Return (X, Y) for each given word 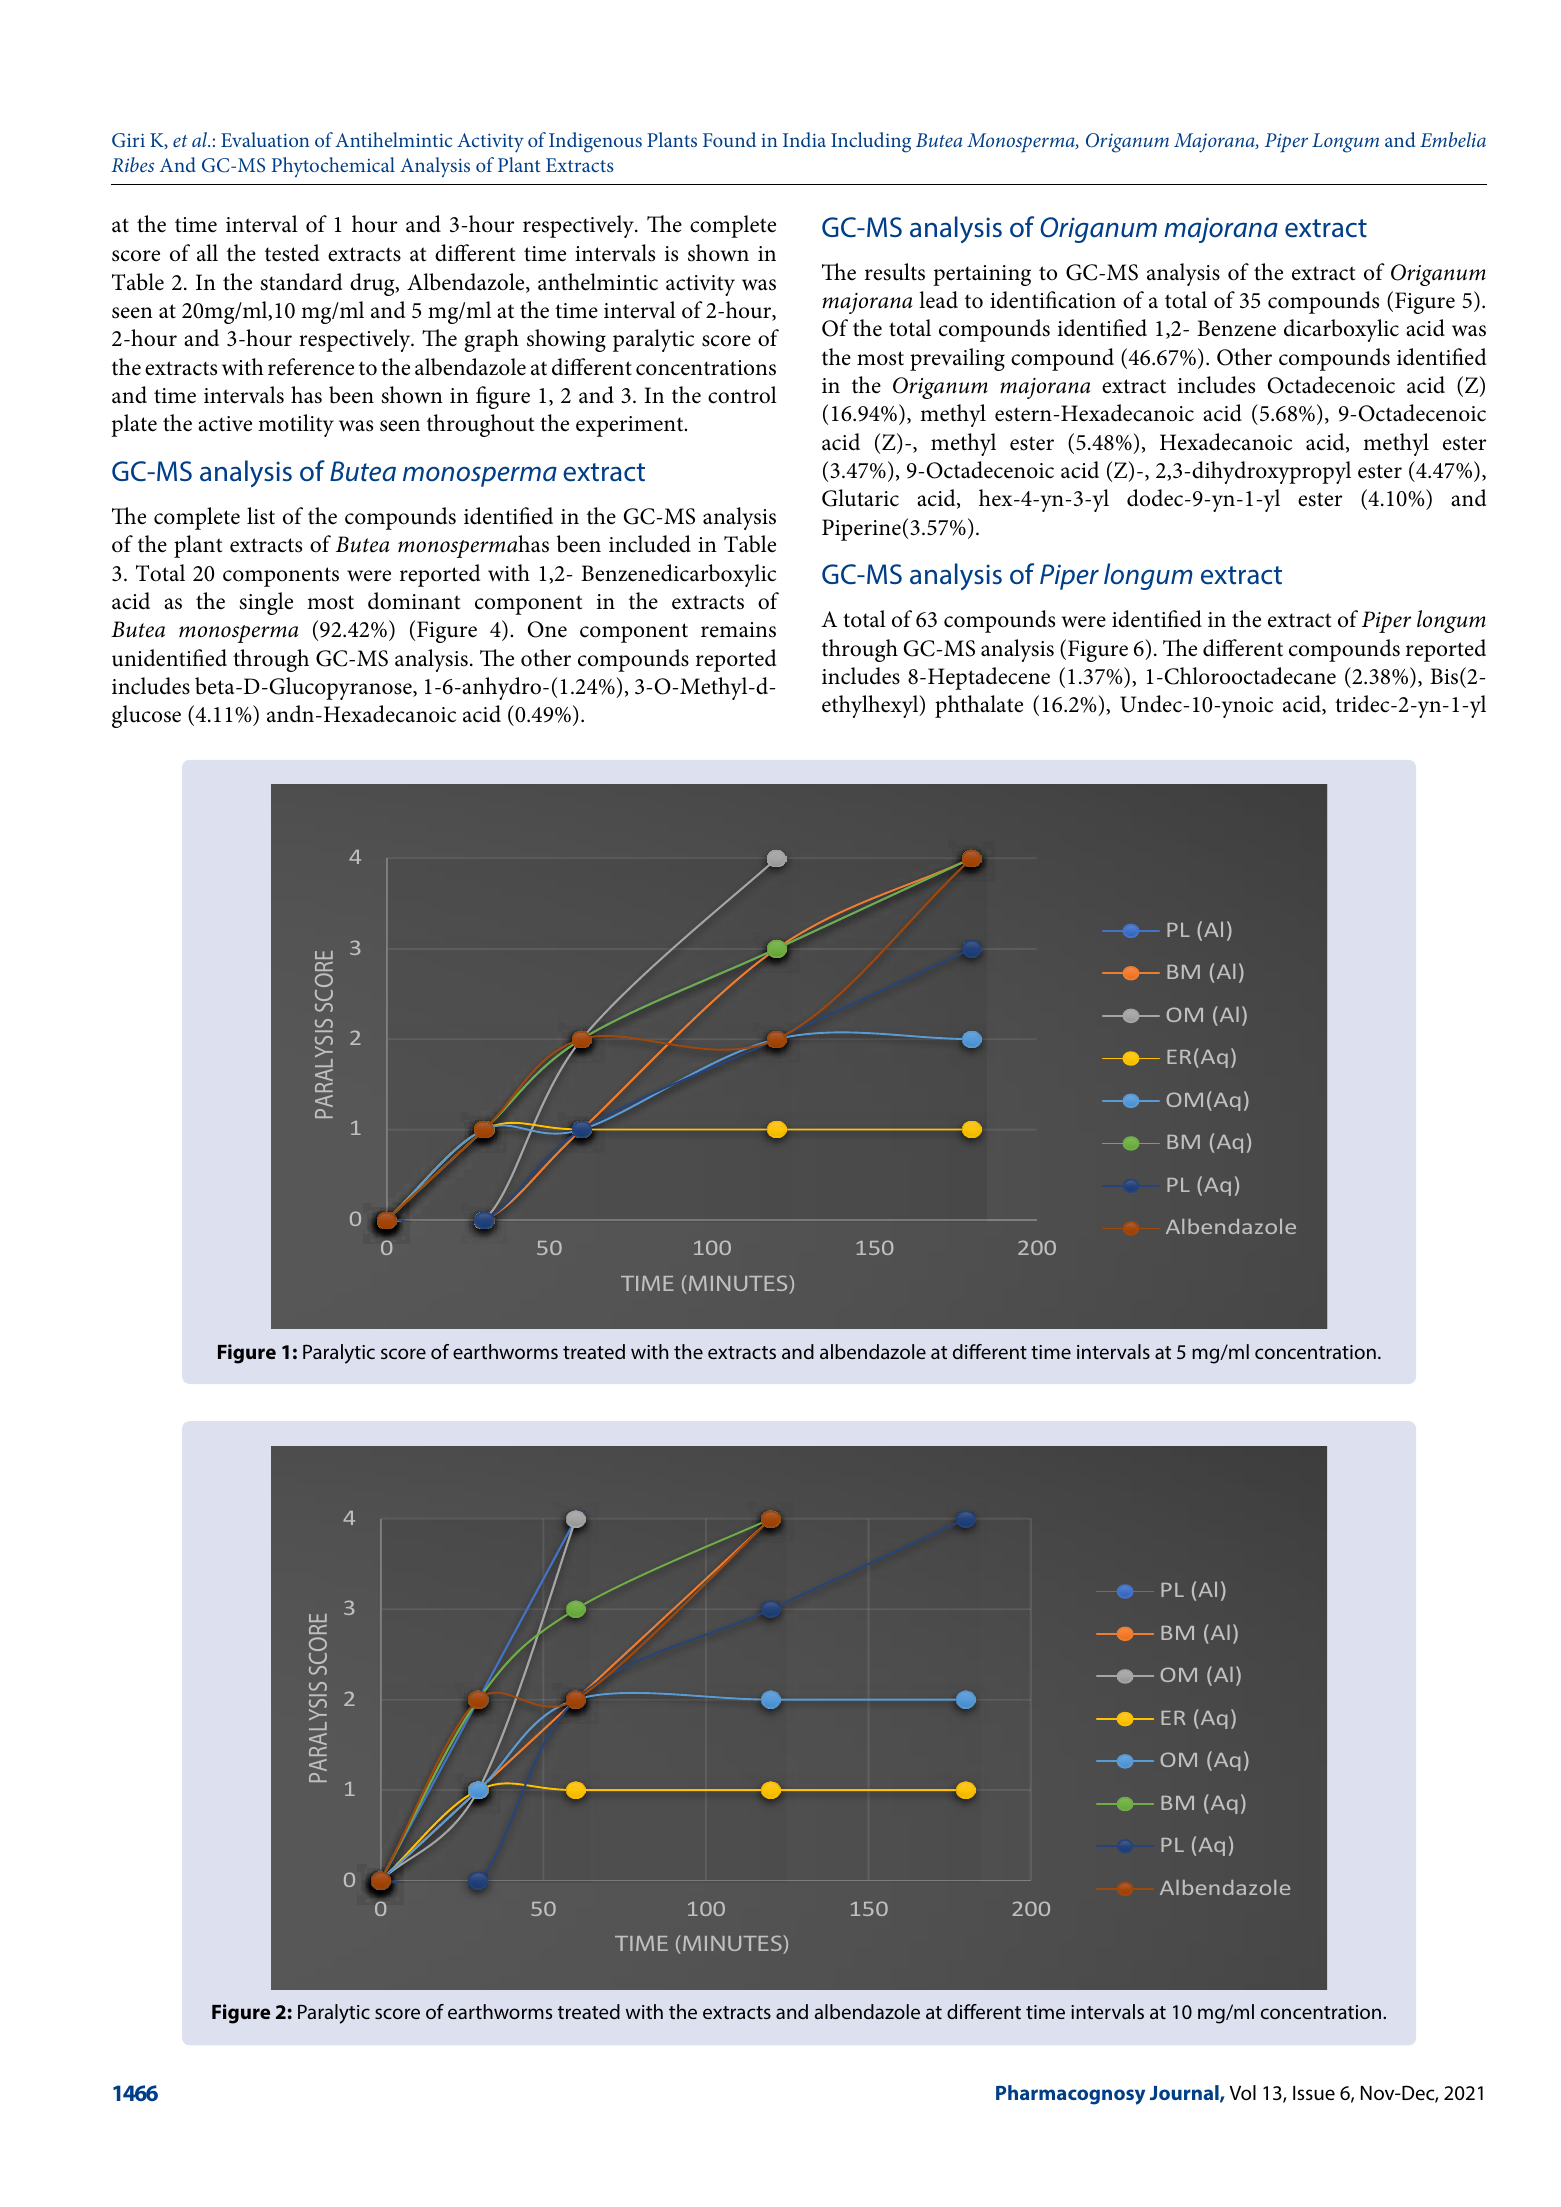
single (266, 603)
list (261, 516)
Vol (1242, 2092)
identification (1053, 300)
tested (292, 253)
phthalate (979, 706)
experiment (631, 426)
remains (738, 630)
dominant (414, 601)
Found (729, 139)
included (650, 544)
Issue (1314, 2093)
